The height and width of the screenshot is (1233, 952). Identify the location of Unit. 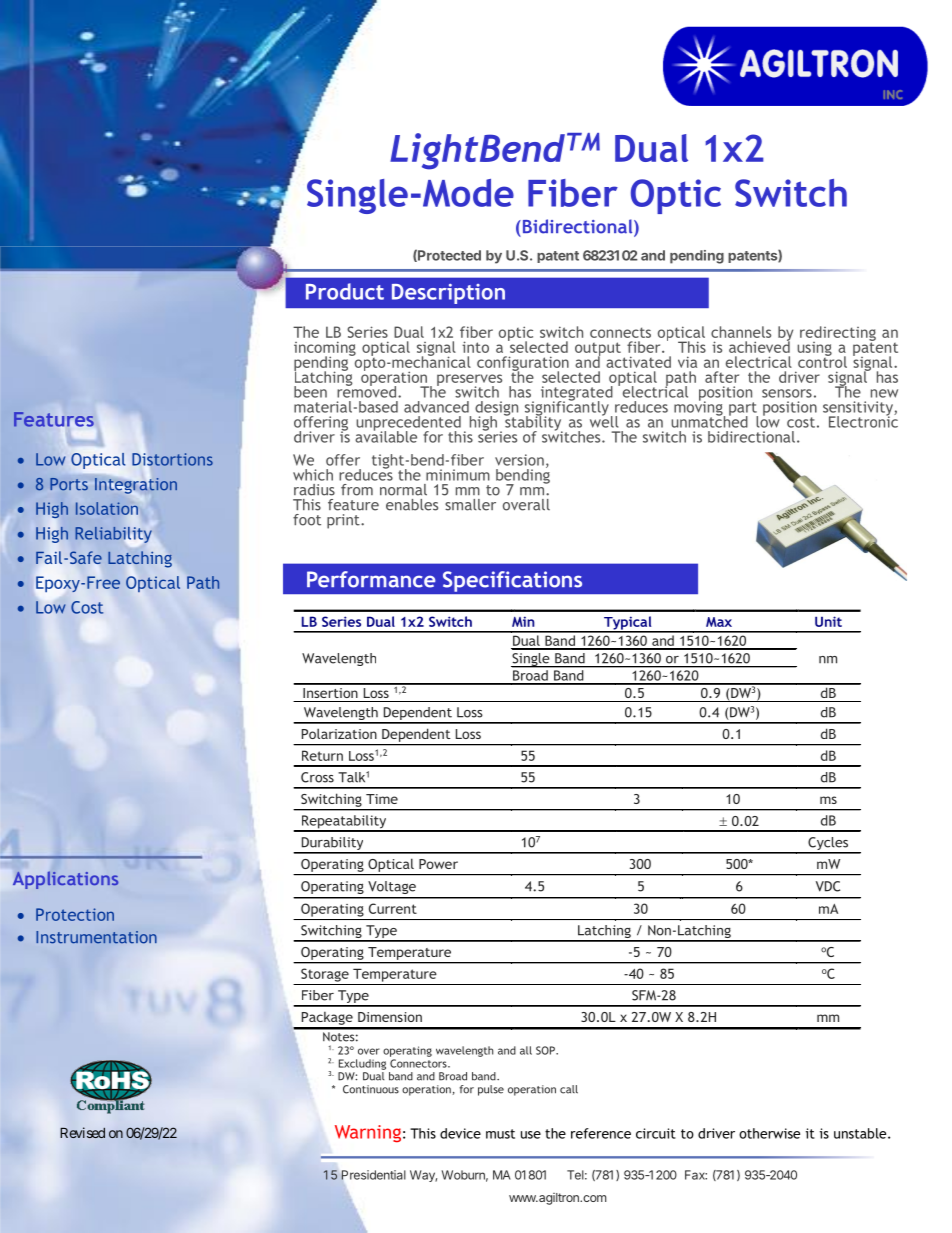
(828, 621).
